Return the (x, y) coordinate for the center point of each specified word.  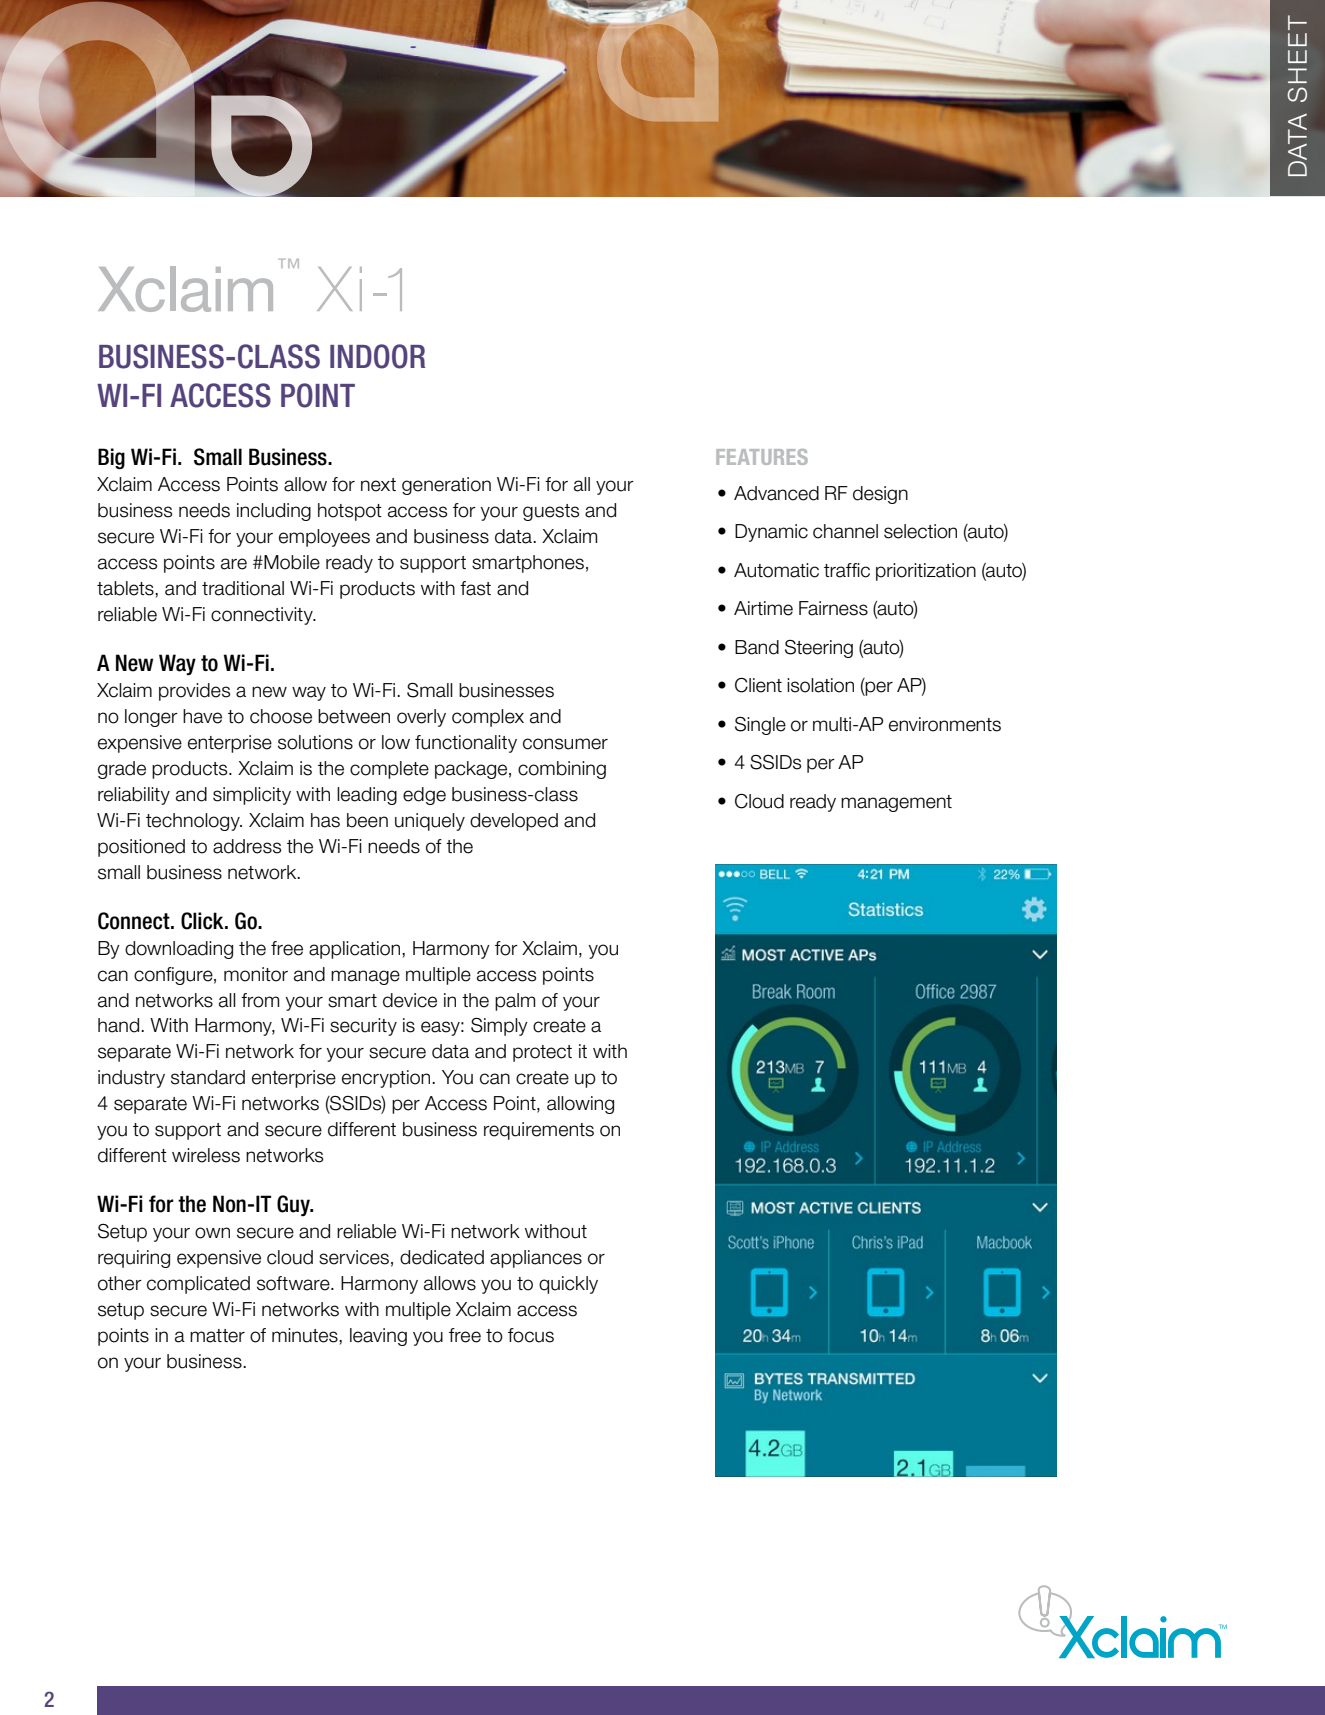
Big (111, 458)
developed (514, 822)
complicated (198, 1285)
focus (531, 1335)
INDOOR (377, 356)
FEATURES (762, 457)
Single (760, 726)
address (247, 846)
